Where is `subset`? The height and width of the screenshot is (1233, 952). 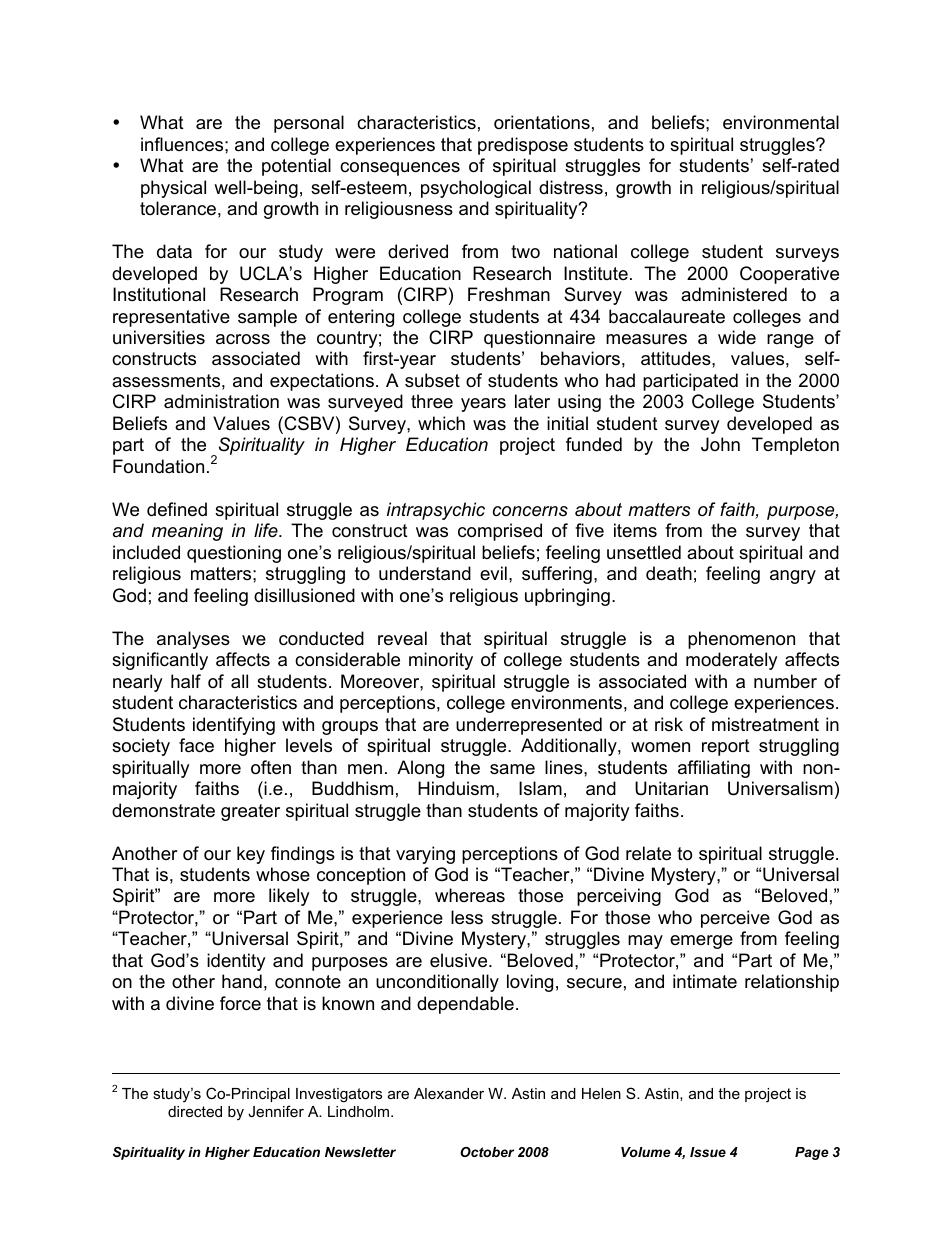
subset is located at coordinates (432, 380).
